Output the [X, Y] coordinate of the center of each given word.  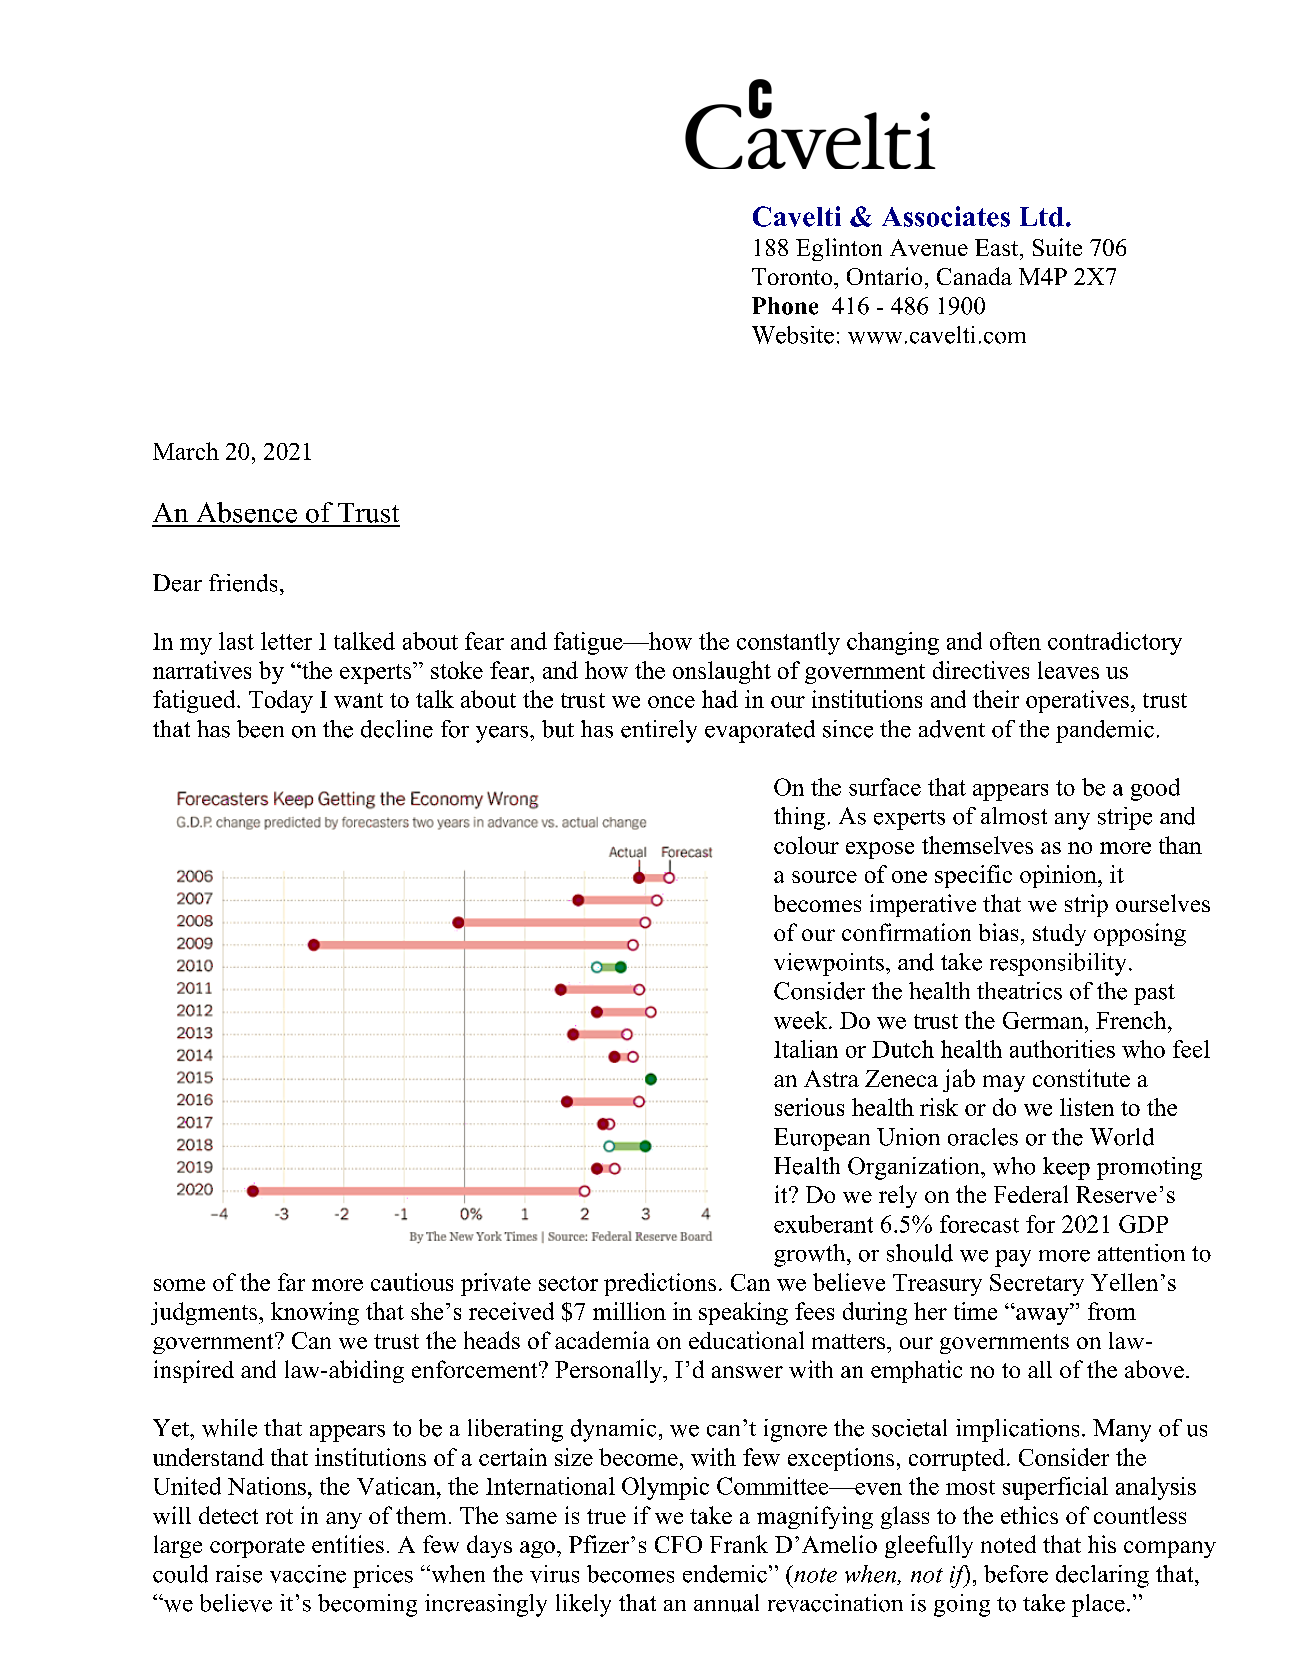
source [824, 877]
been [260, 729]
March [186, 451]
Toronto [793, 276]
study [1059, 935]
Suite [1057, 247]
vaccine [308, 1574]
